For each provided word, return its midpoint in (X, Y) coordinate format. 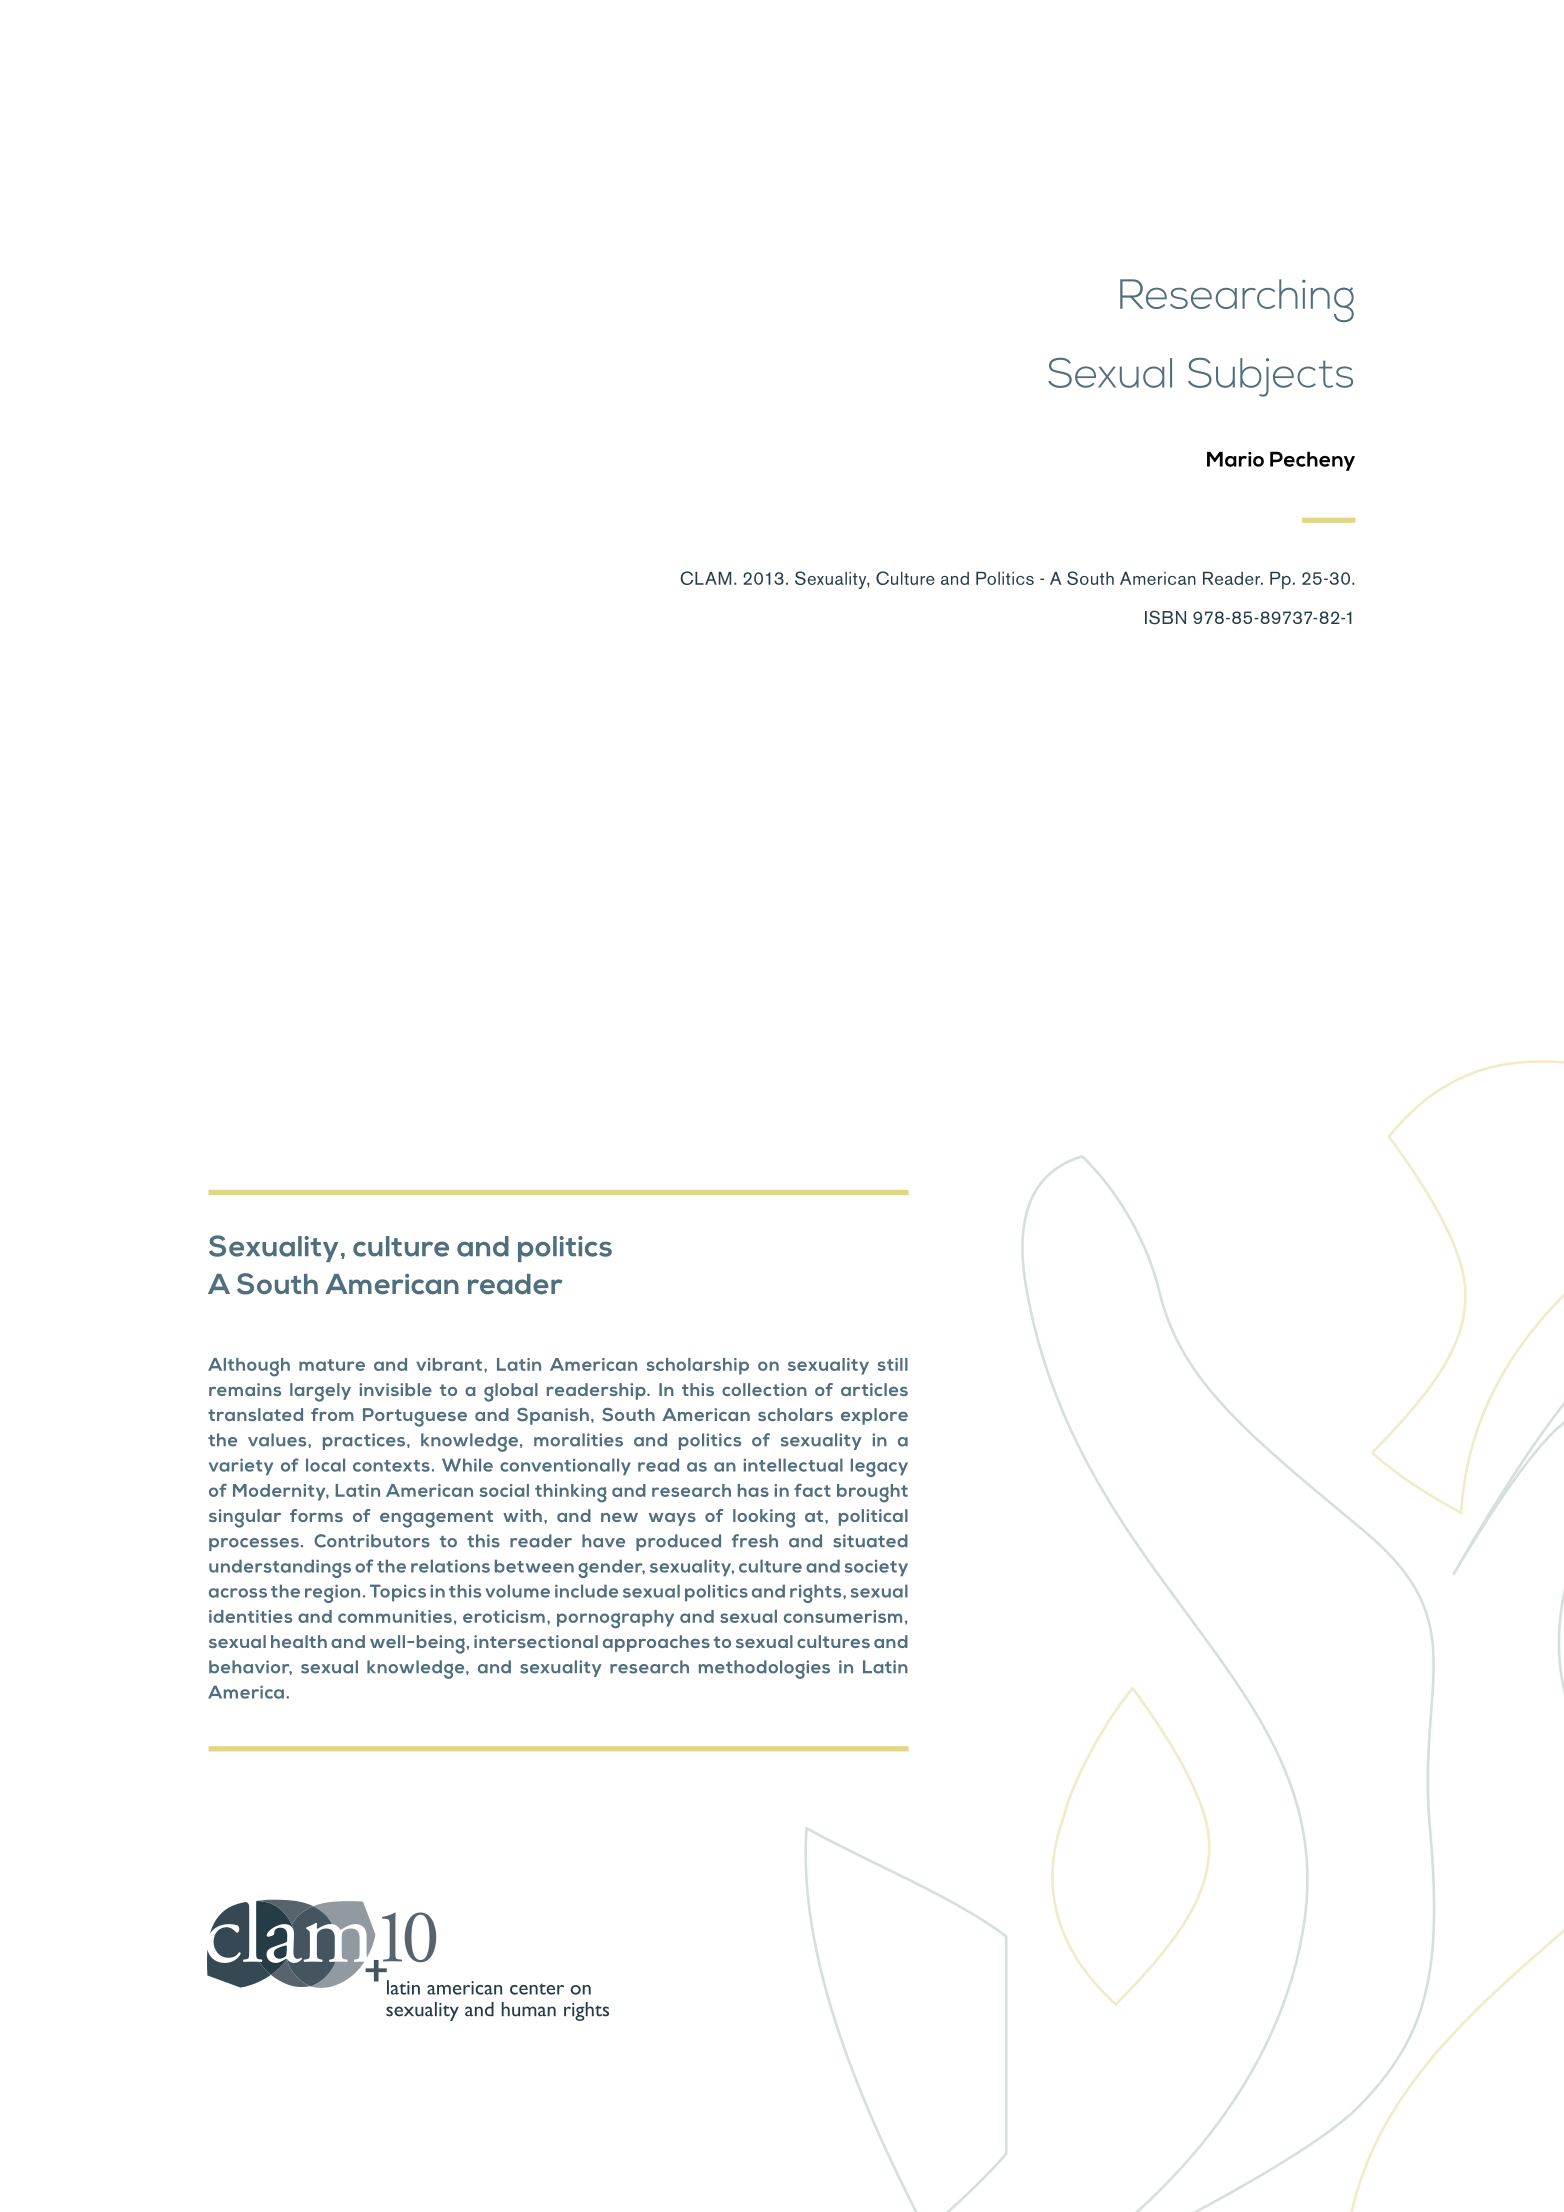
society (876, 1568)
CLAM (705, 578)
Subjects (1270, 377)
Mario (1235, 459)
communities (395, 1616)
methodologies (764, 1669)
